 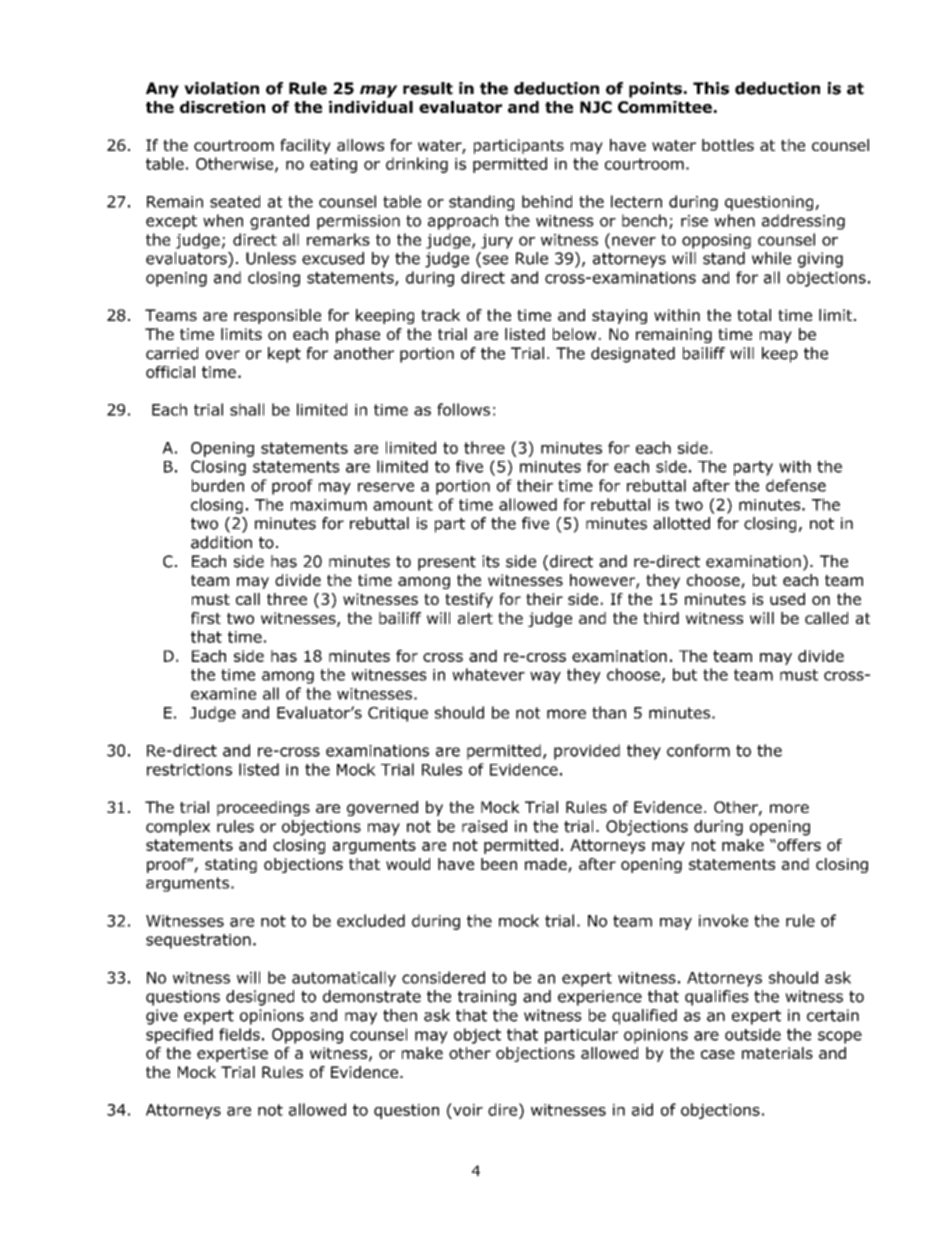 What do you see at coordinates (222, 107) in the page?
I see `discretion` at bounding box center [222, 107].
